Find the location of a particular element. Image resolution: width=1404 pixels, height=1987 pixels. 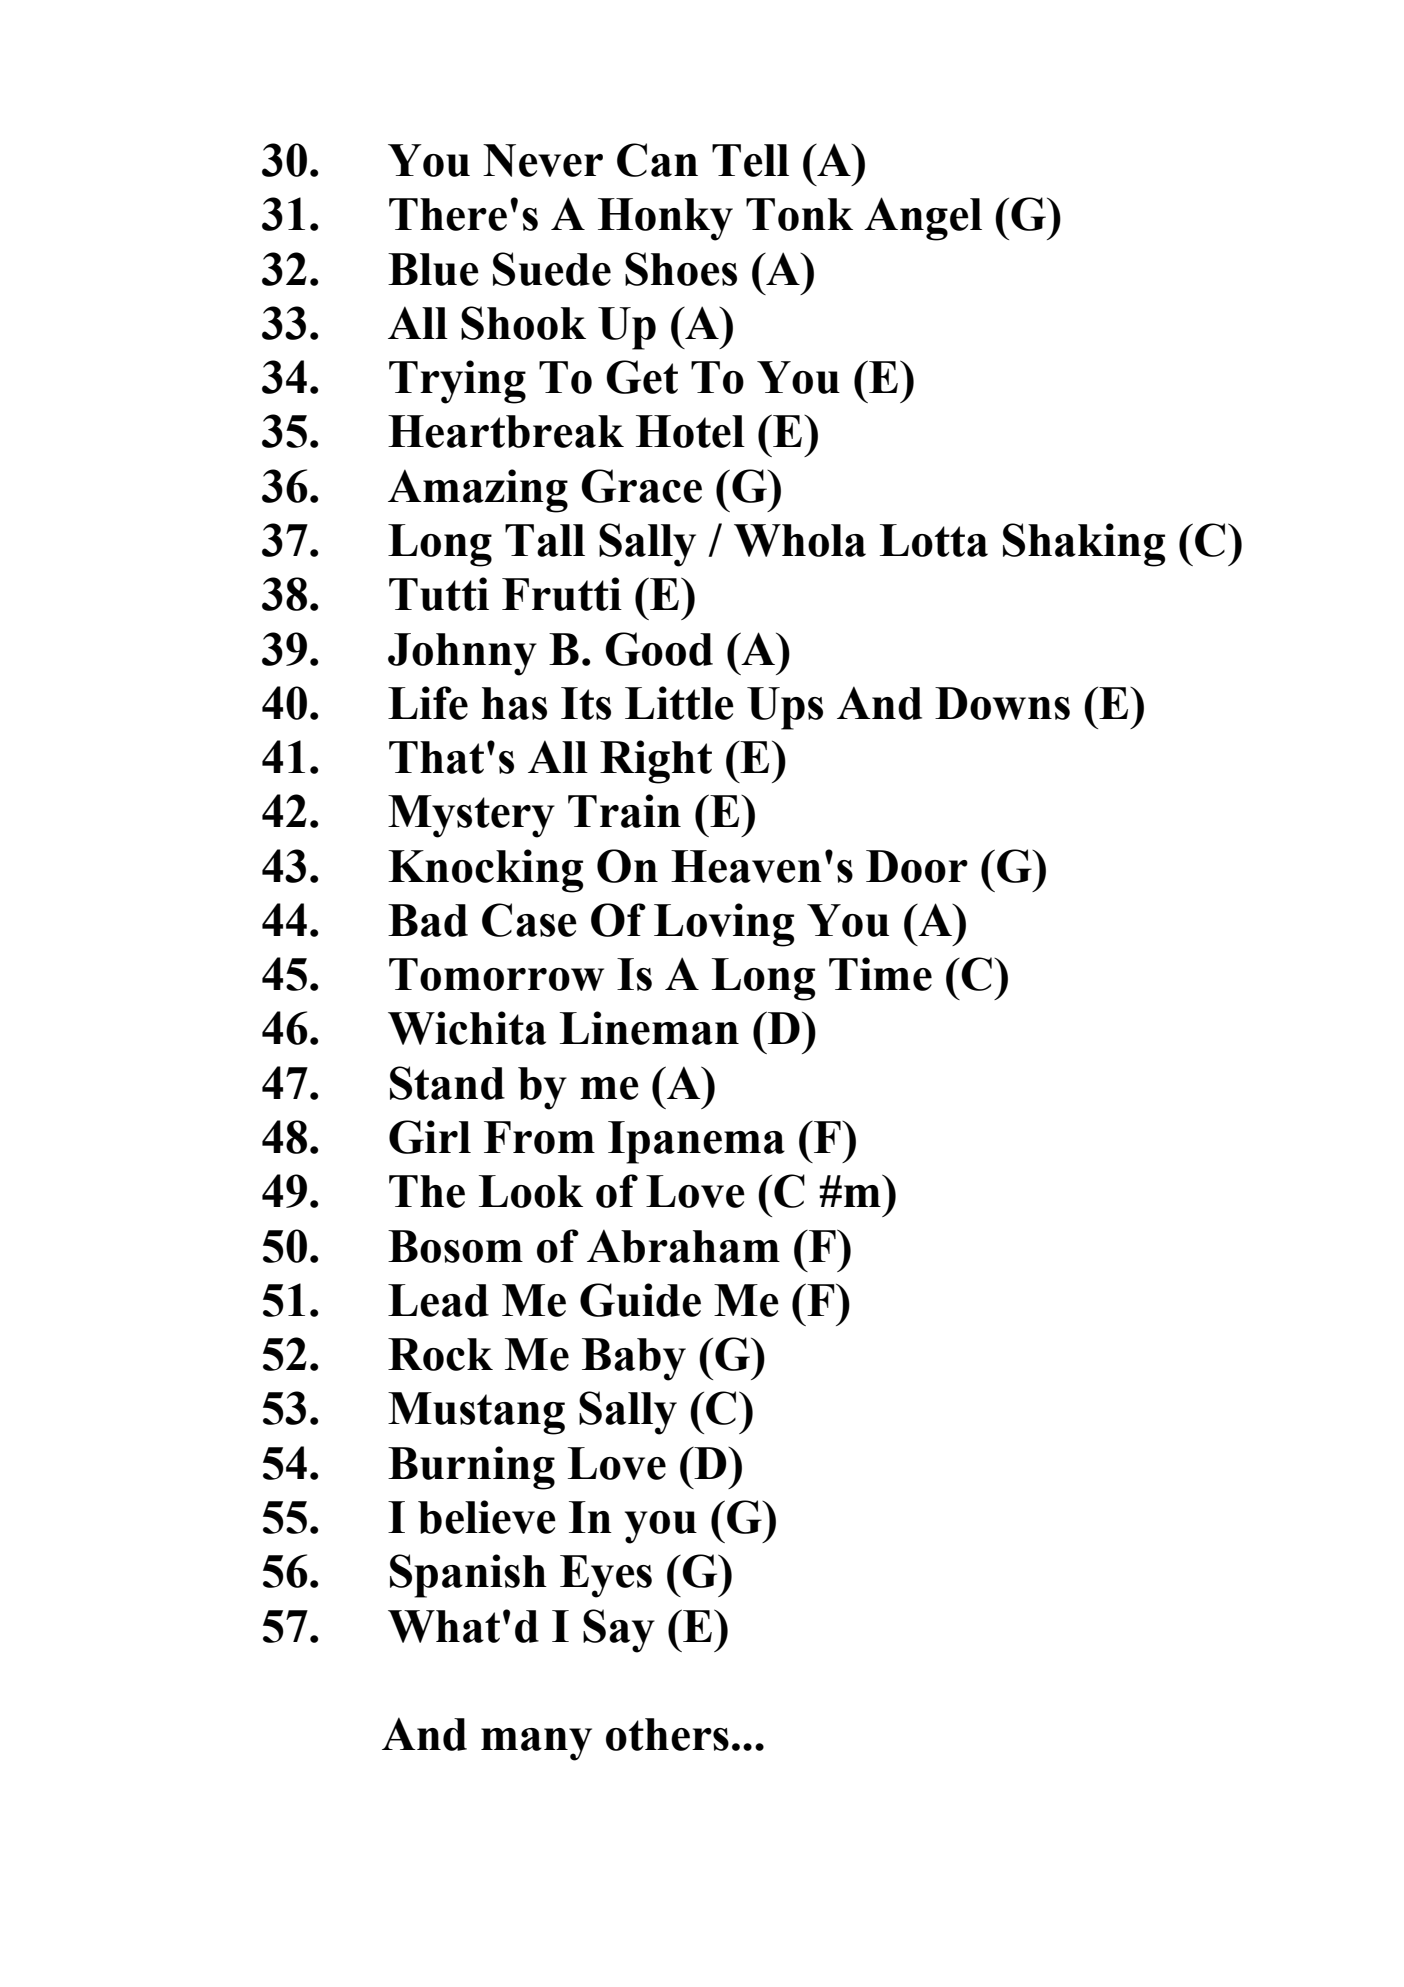

others is located at coordinates (667, 1734).
